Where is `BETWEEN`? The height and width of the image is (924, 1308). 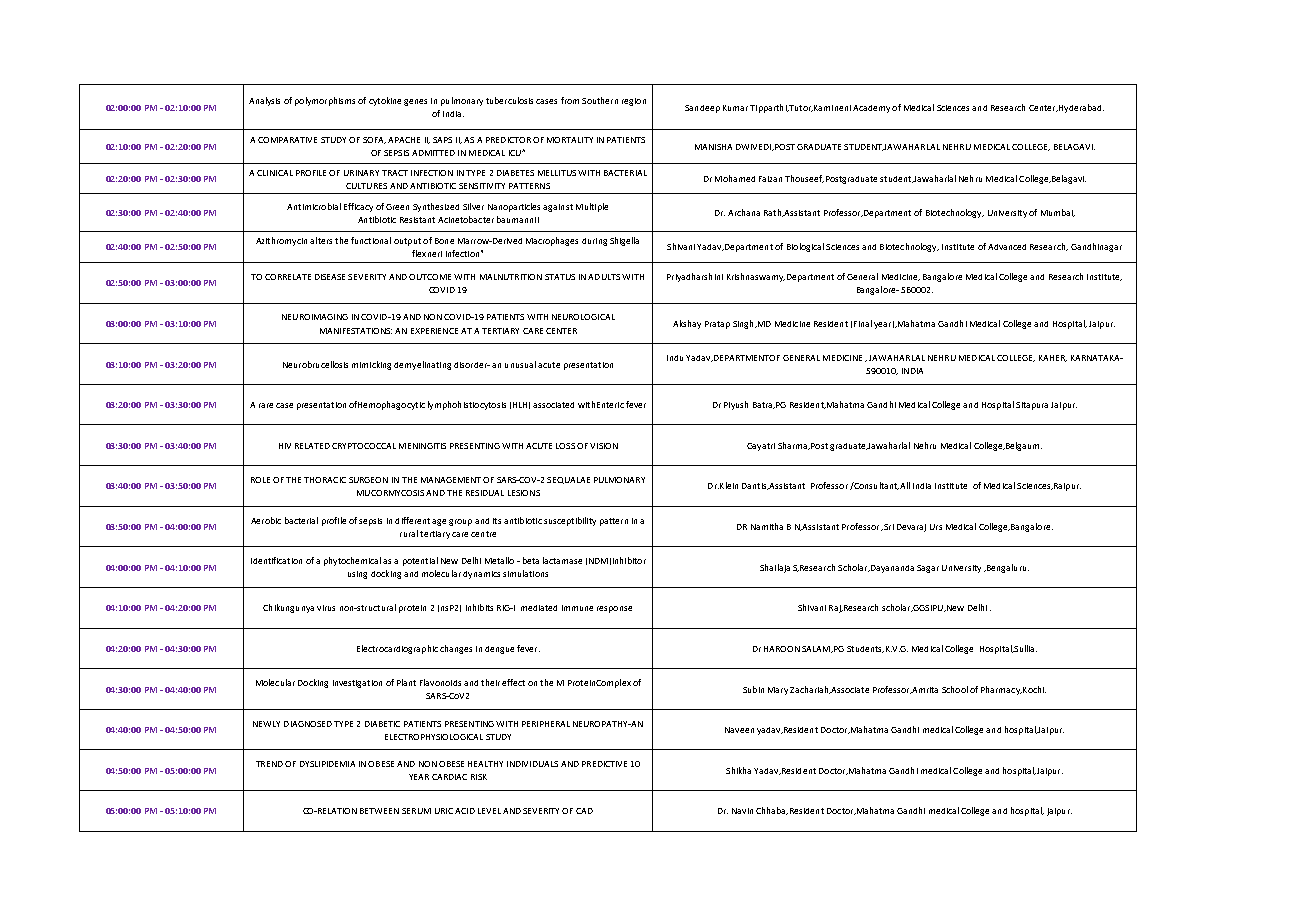 BETWEEN is located at coordinates (379, 811).
